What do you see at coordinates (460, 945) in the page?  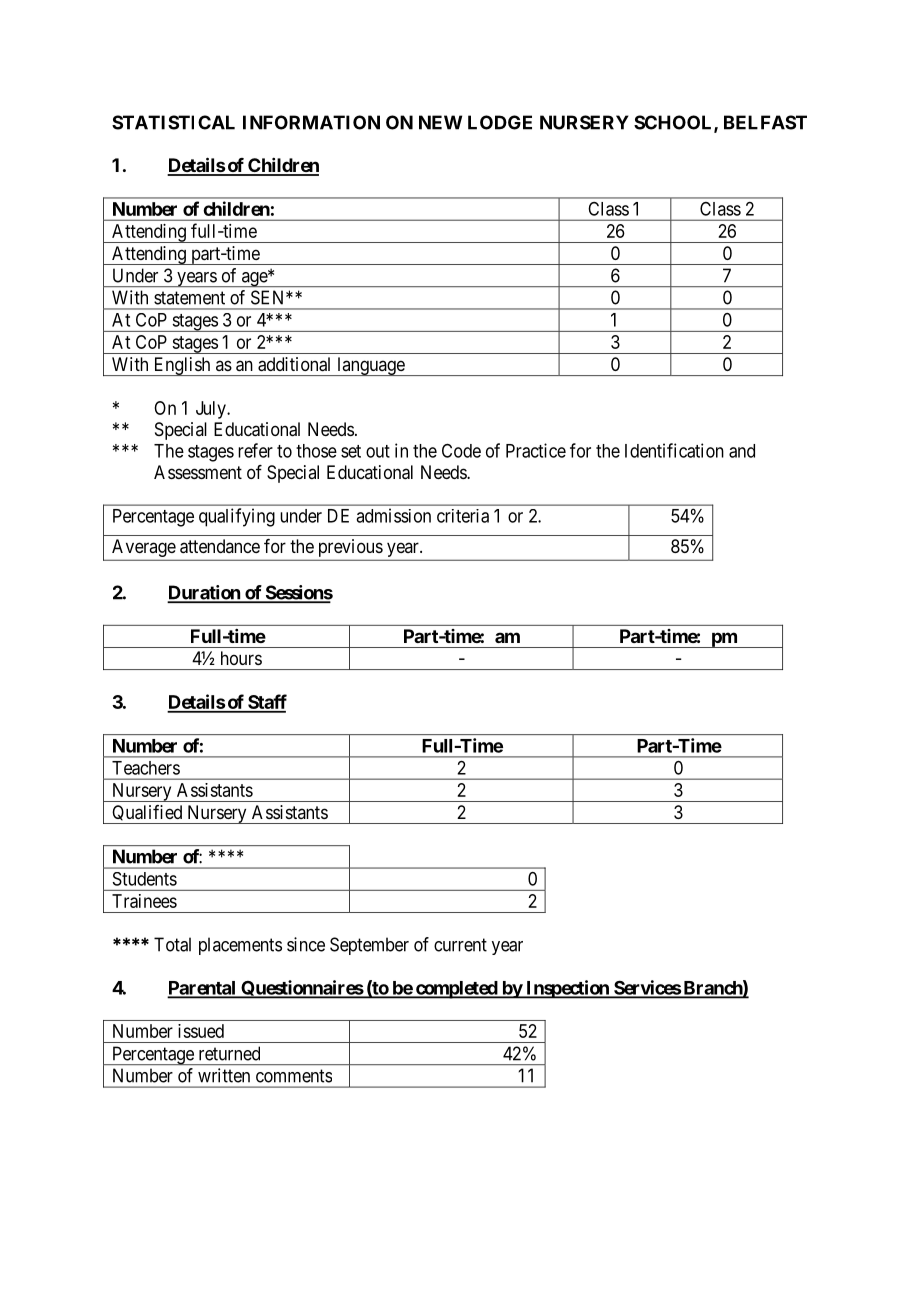 I see `current` at bounding box center [460, 945].
